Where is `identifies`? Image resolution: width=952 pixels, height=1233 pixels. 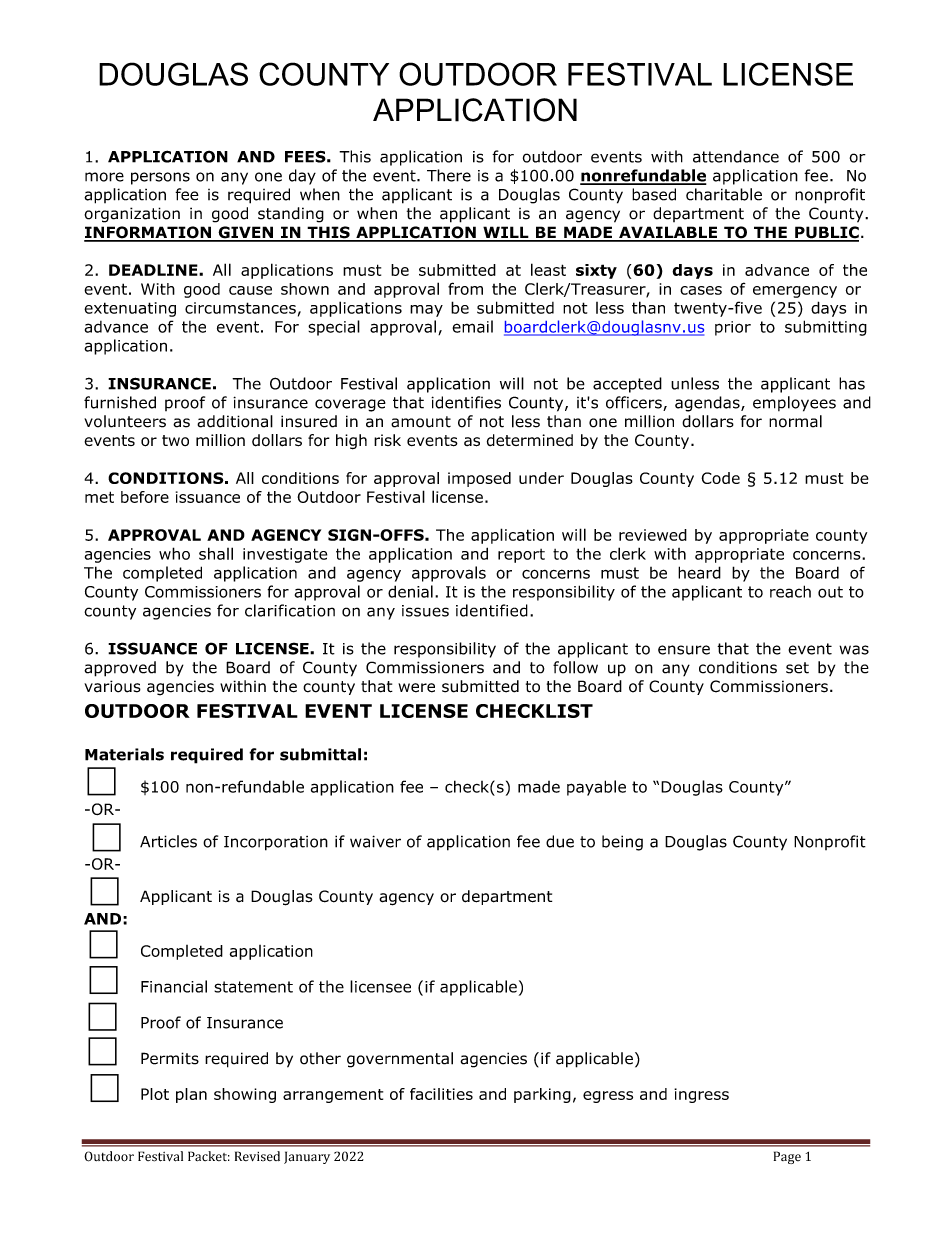 identifies is located at coordinates (466, 402).
